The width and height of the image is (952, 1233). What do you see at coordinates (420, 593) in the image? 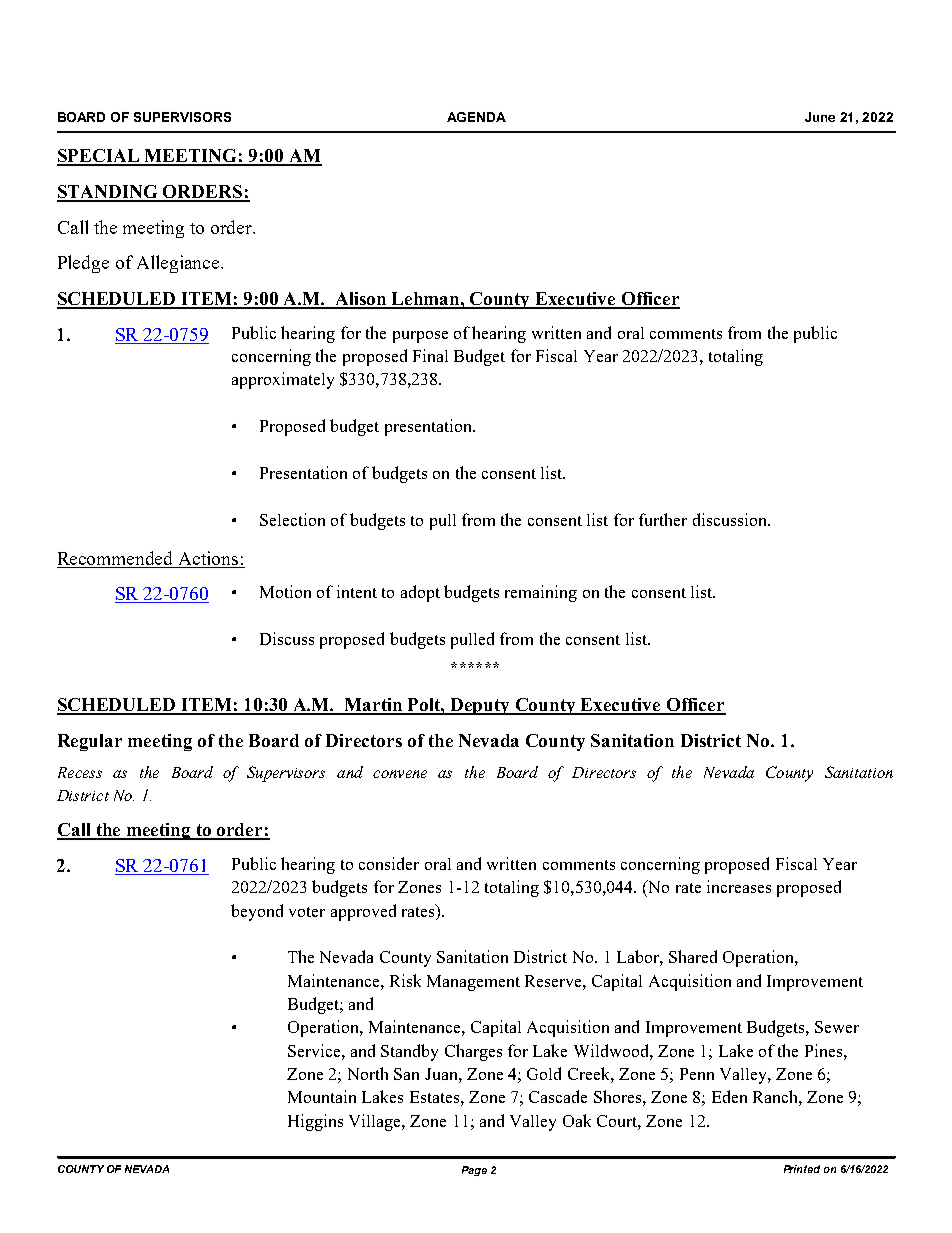
I see `adopt` at bounding box center [420, 593].
